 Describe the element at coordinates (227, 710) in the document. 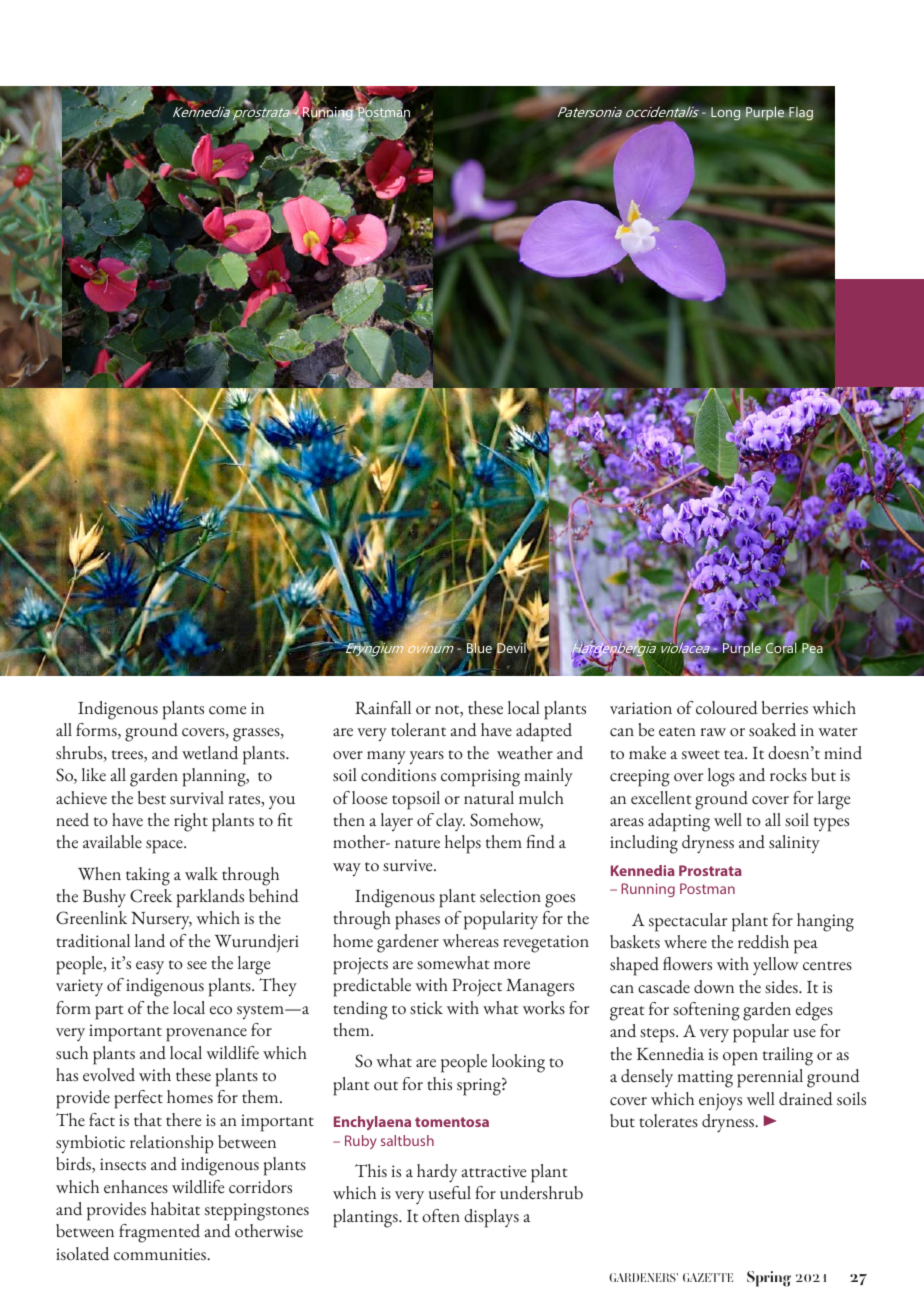

I see `come` at that location.
